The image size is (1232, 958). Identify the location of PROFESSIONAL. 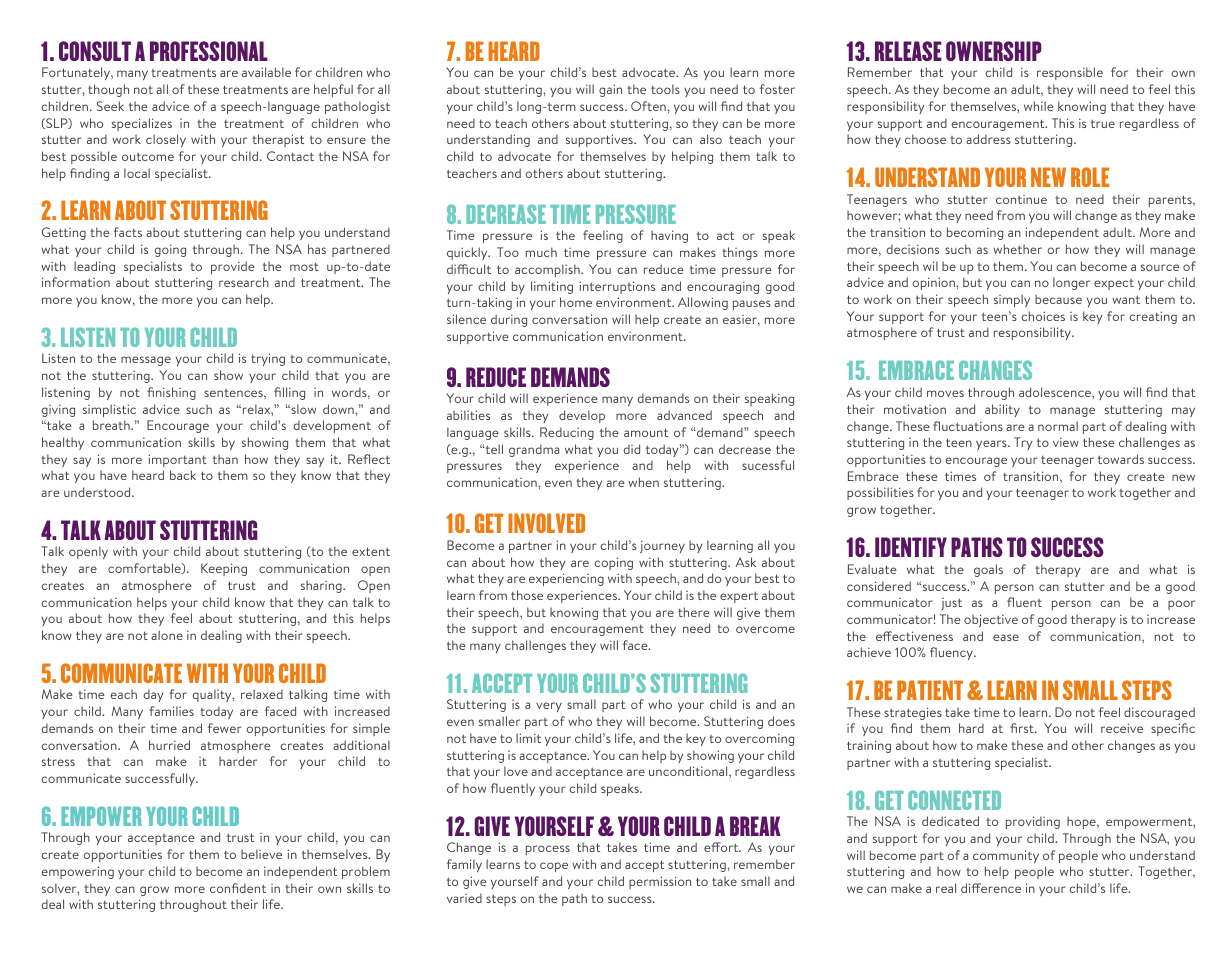
(209, 51).
